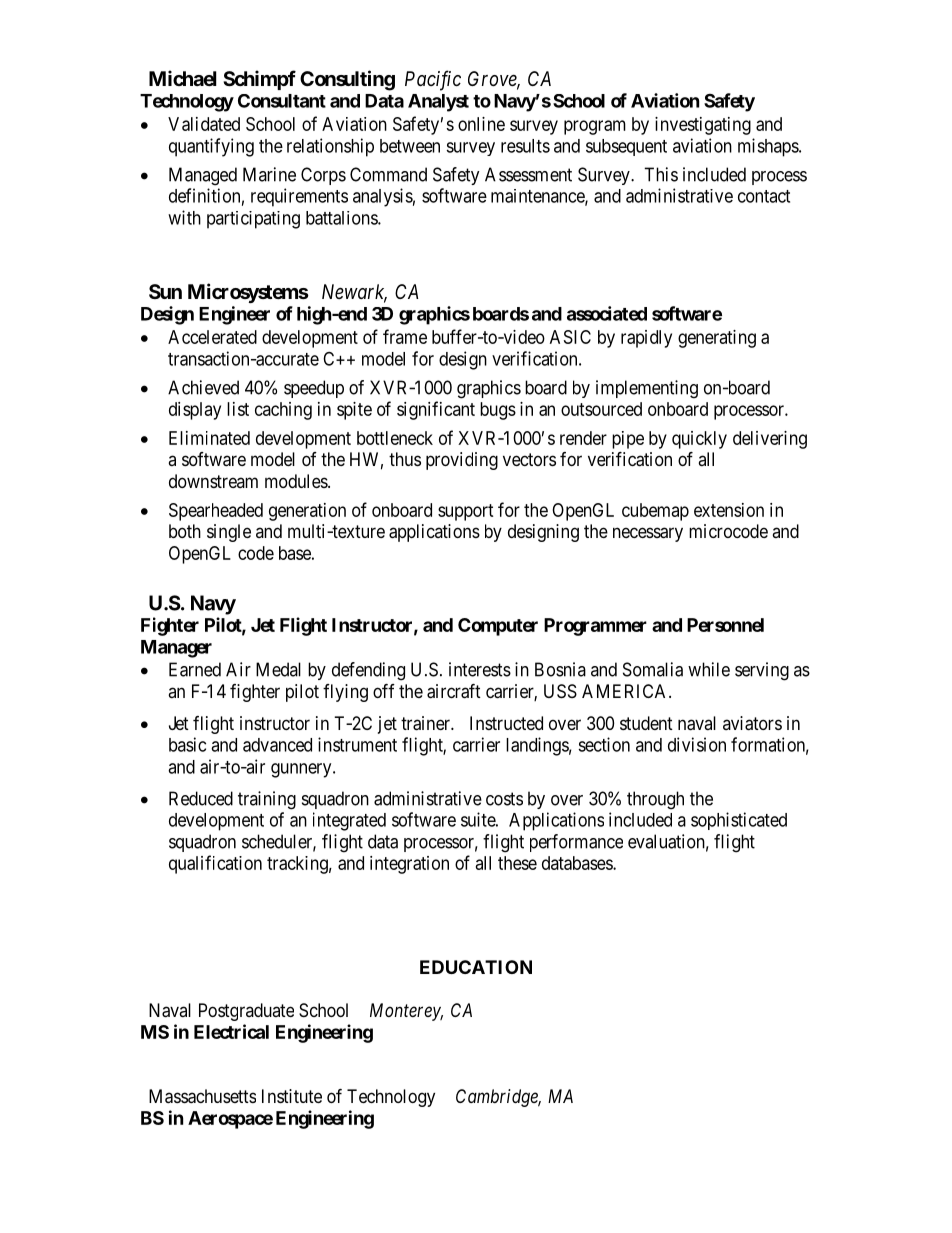 This page has width=952, height=1233. Describe the element at coordinates (204, 124) in the page. I see `Validated` at that location.
